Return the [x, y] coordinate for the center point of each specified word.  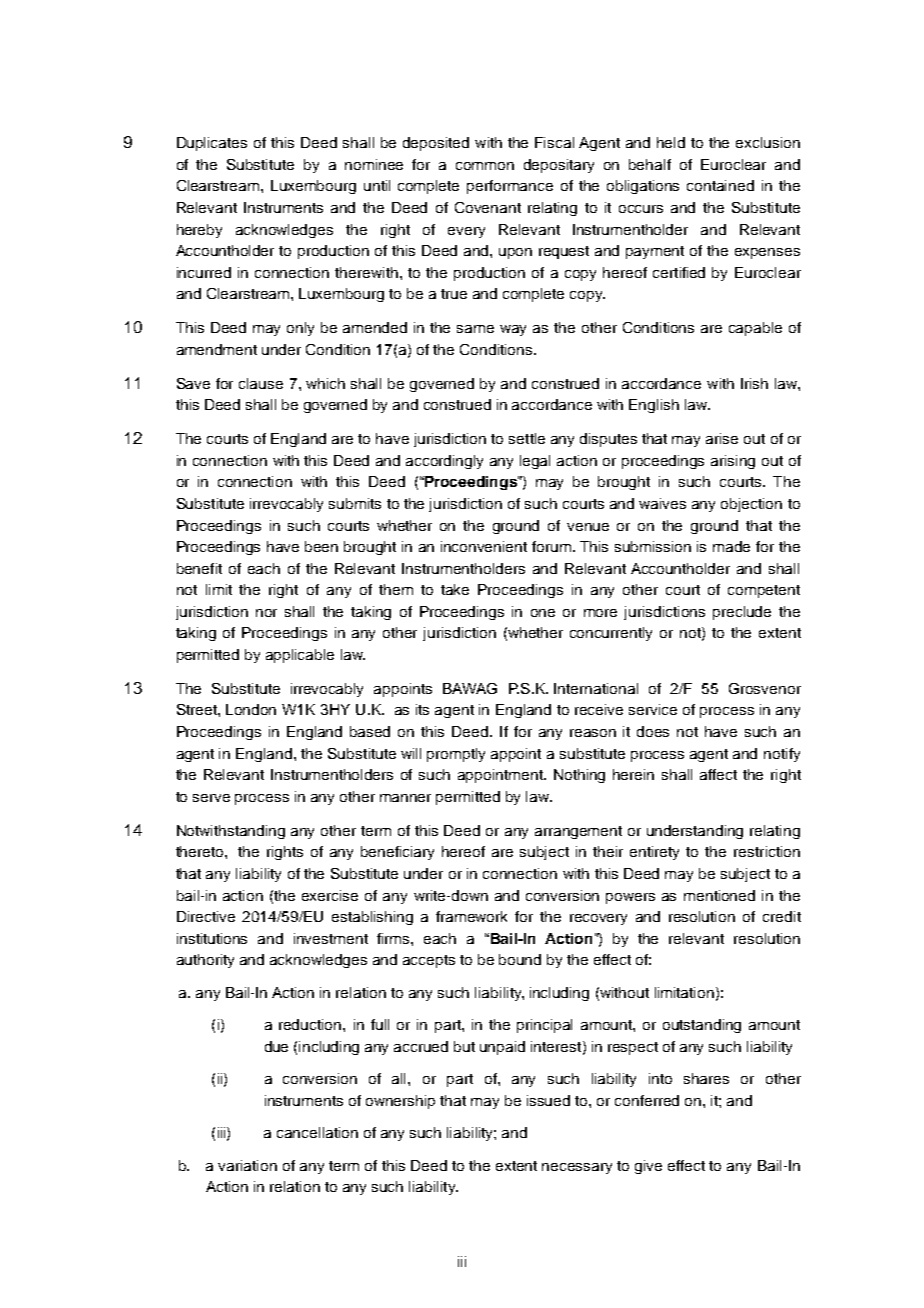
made [731, 546]
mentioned [719, 895]
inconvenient [484, 546]
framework [471, 916]
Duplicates [212, 144]
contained [720, 185]
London [251, 709]
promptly [456, 755]
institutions [212, 938]
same [475, 329]
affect [718, 774]
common [485, 166]
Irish [754, 383]
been [321, 546]
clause [261, 383]
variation [247, 1165]
